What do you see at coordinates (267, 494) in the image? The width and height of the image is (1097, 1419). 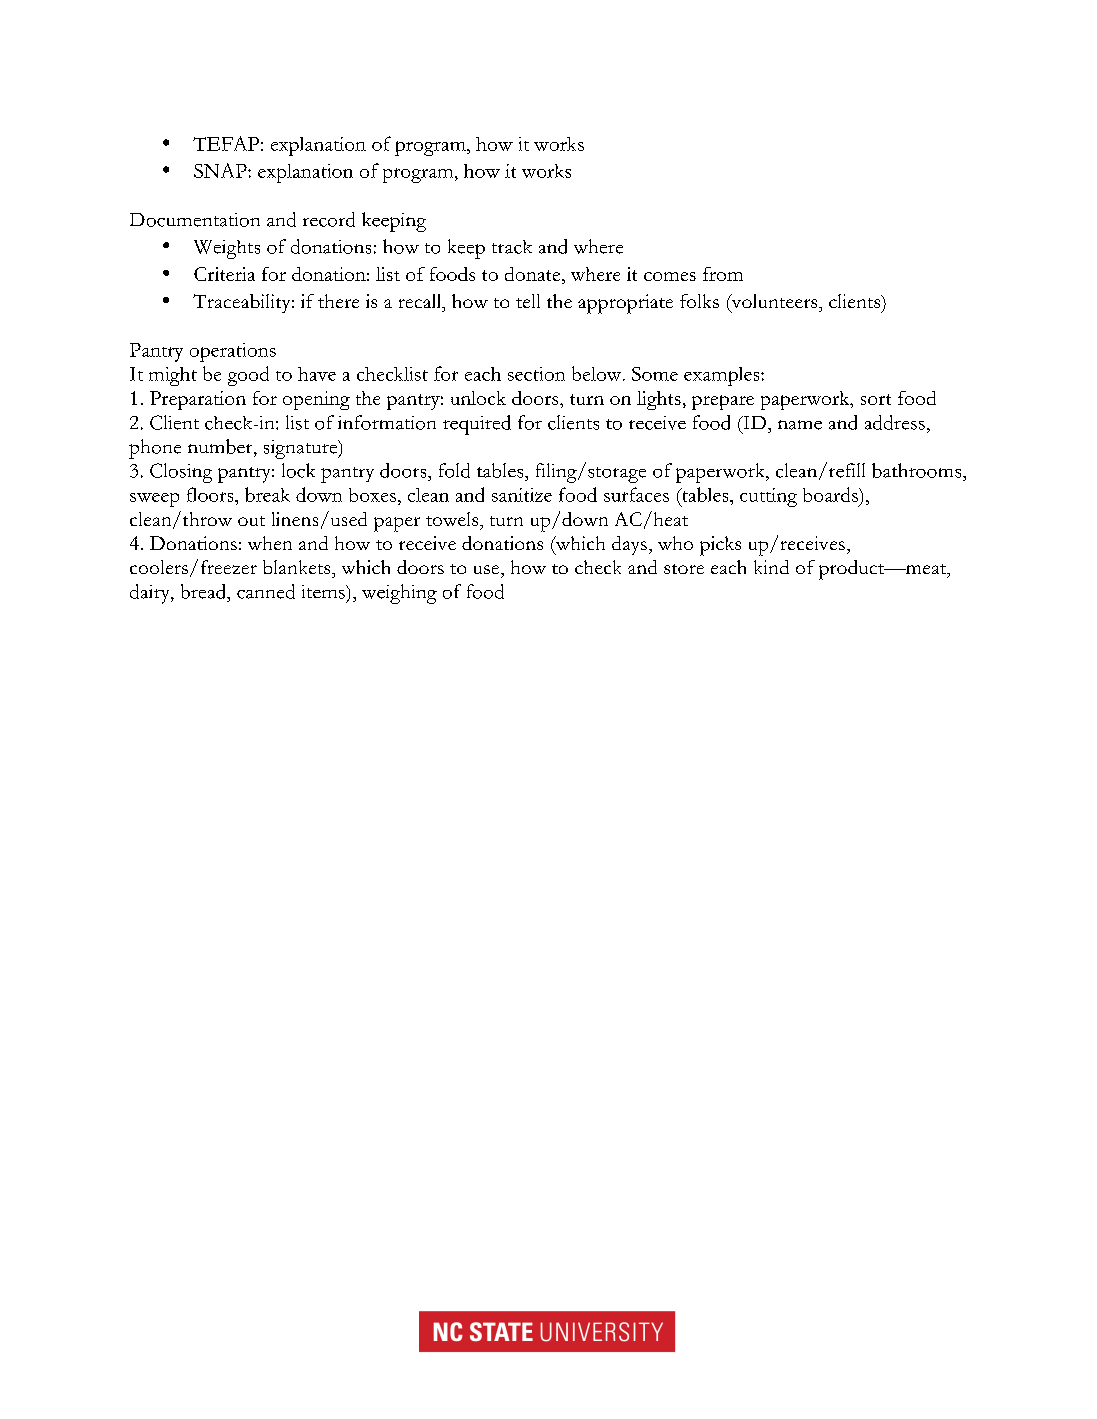 I see `break` at bounding box center [267, 494].
